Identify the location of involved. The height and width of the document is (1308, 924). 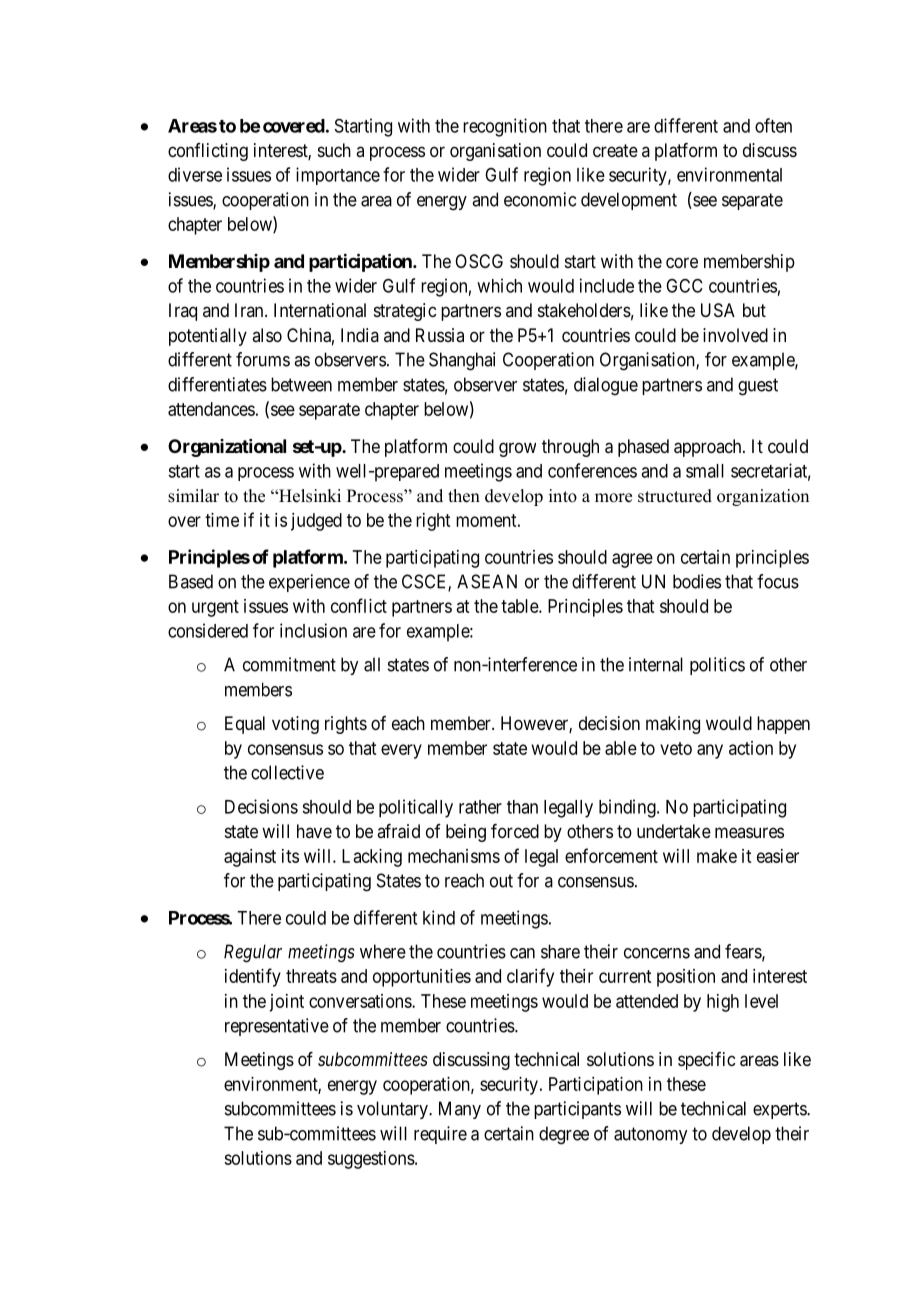
(735, 335).
